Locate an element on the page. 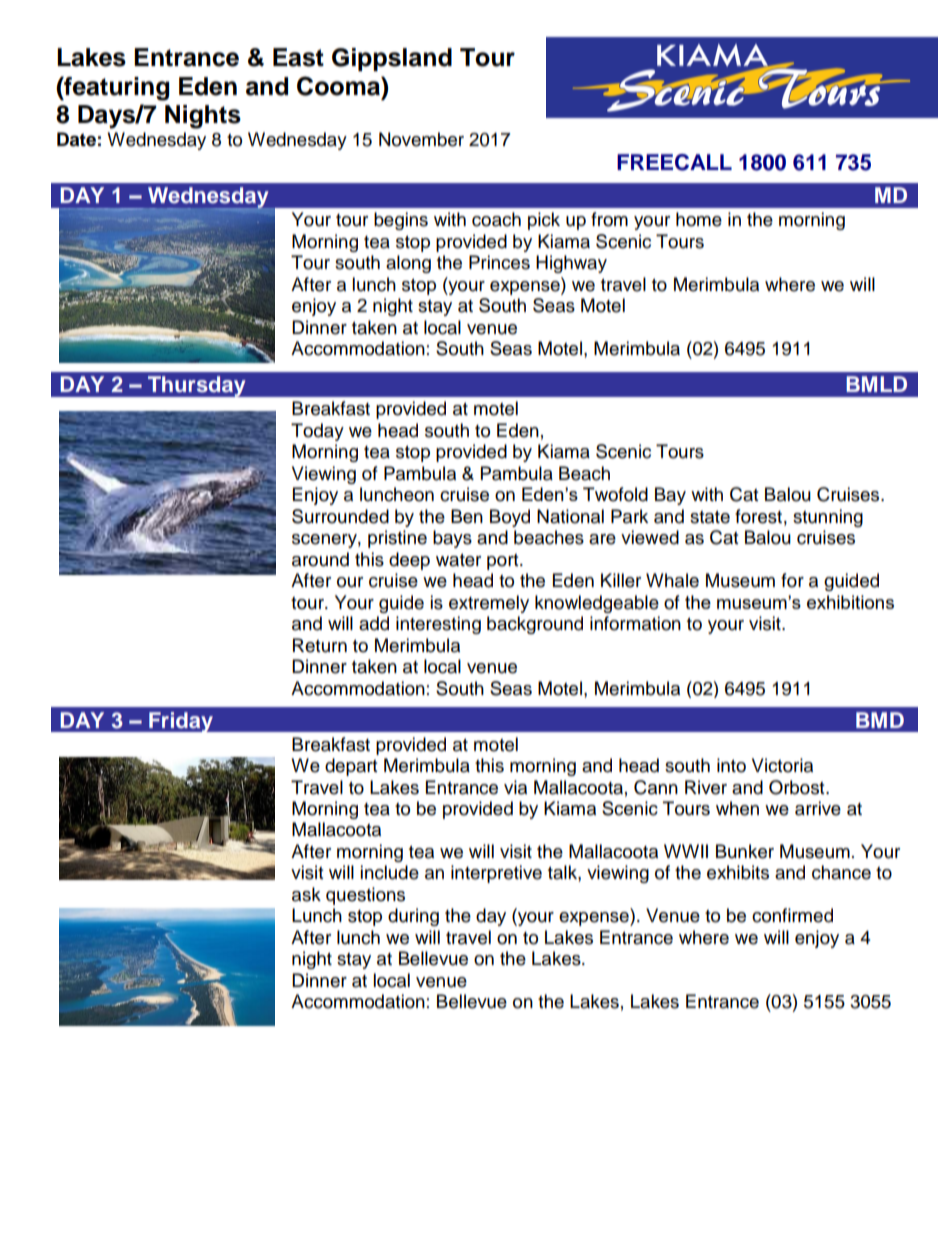  forest is located at coordinates (758, 516).
